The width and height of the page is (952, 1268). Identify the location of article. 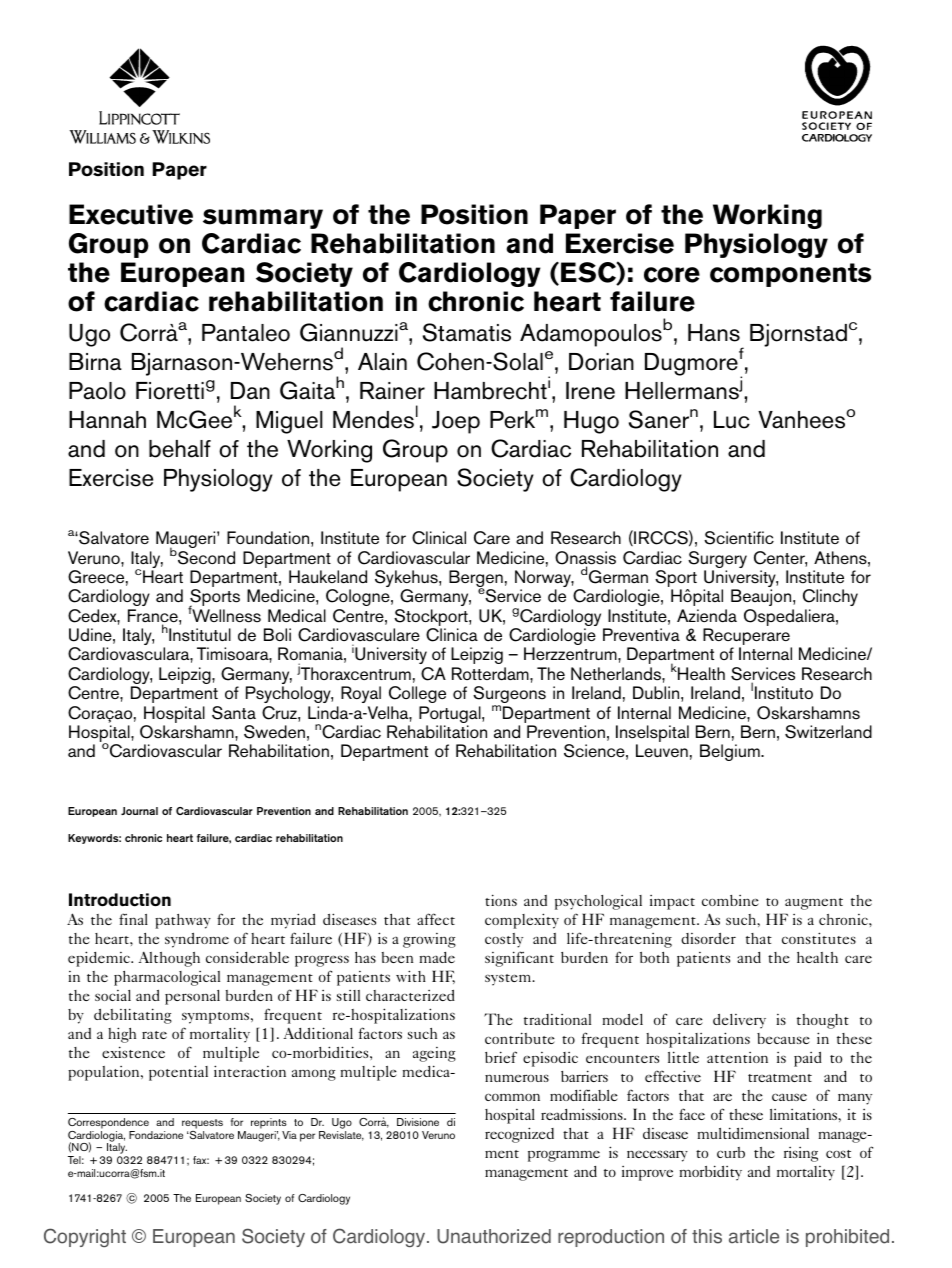
(754, 1236).
